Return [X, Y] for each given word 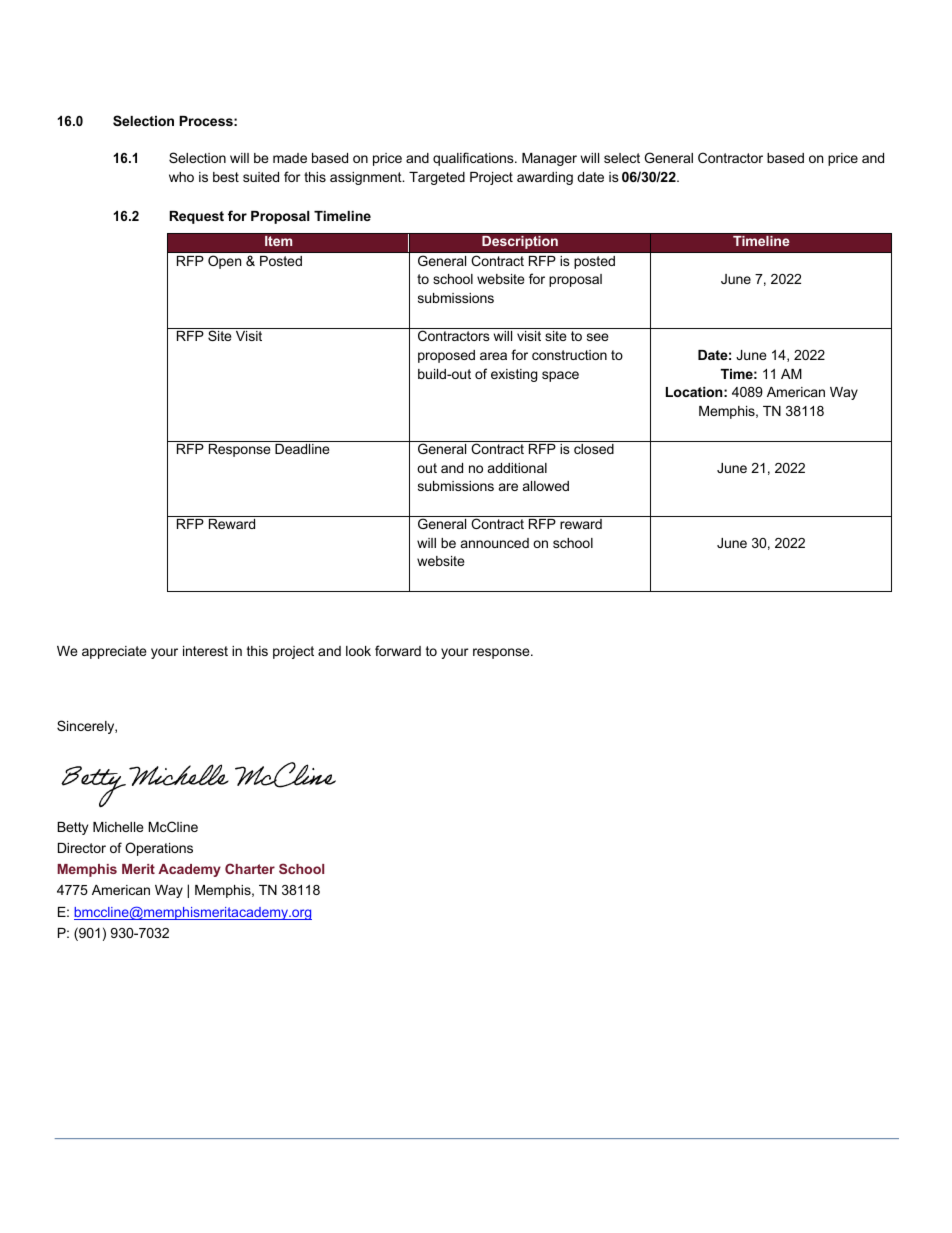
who [181, 177]
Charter [250, 868]
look [358, 651]
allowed [546, 486]
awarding [545, 178]
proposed [446, 356]
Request [196, 217]
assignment [367, 178]
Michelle [118, 827]
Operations [159, 849]
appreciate [114, 652]
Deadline [302, 449]
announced [495, 543]
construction [569, 355]
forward [398, 650]
